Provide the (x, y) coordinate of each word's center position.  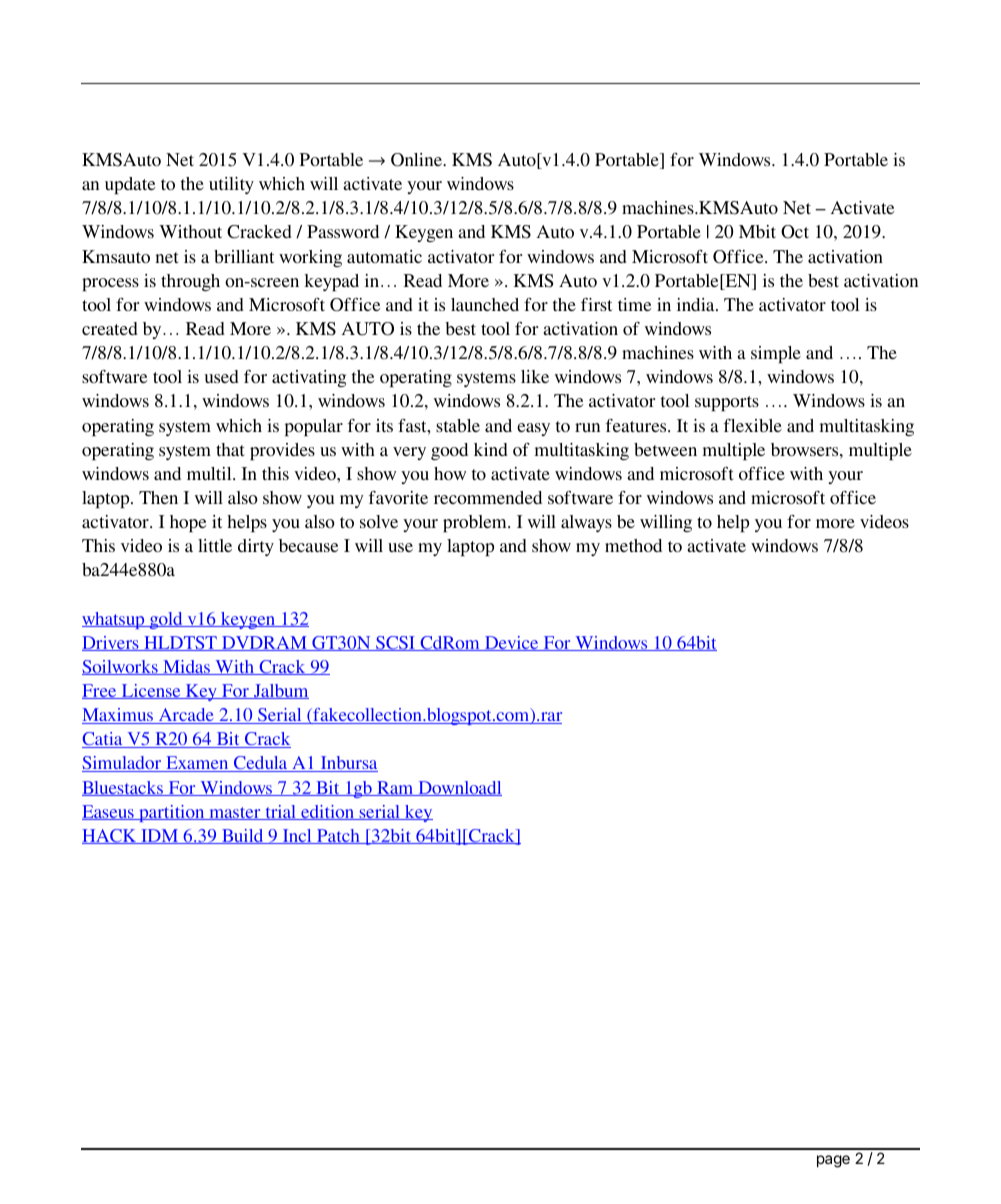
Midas (186, 667)
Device (512, 643)
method (633, 545)
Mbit (757, 231)
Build (243, 836)
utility (231, 185)
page (833, 1161)
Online (417, 160)
